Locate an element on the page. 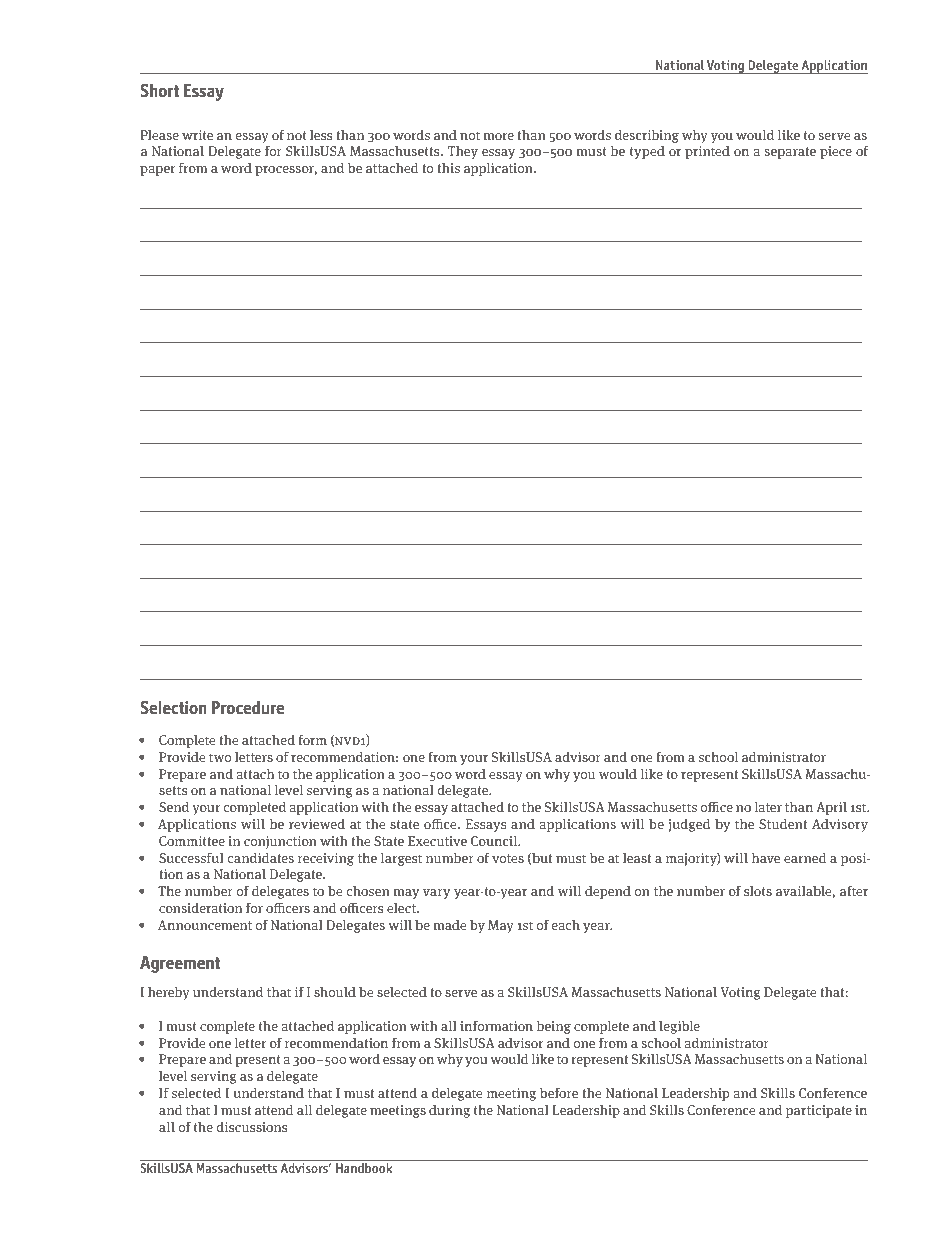 Image resolution: width=952 pixels, height=1233 pixels. participate is located at coordinates (819, 1111).
